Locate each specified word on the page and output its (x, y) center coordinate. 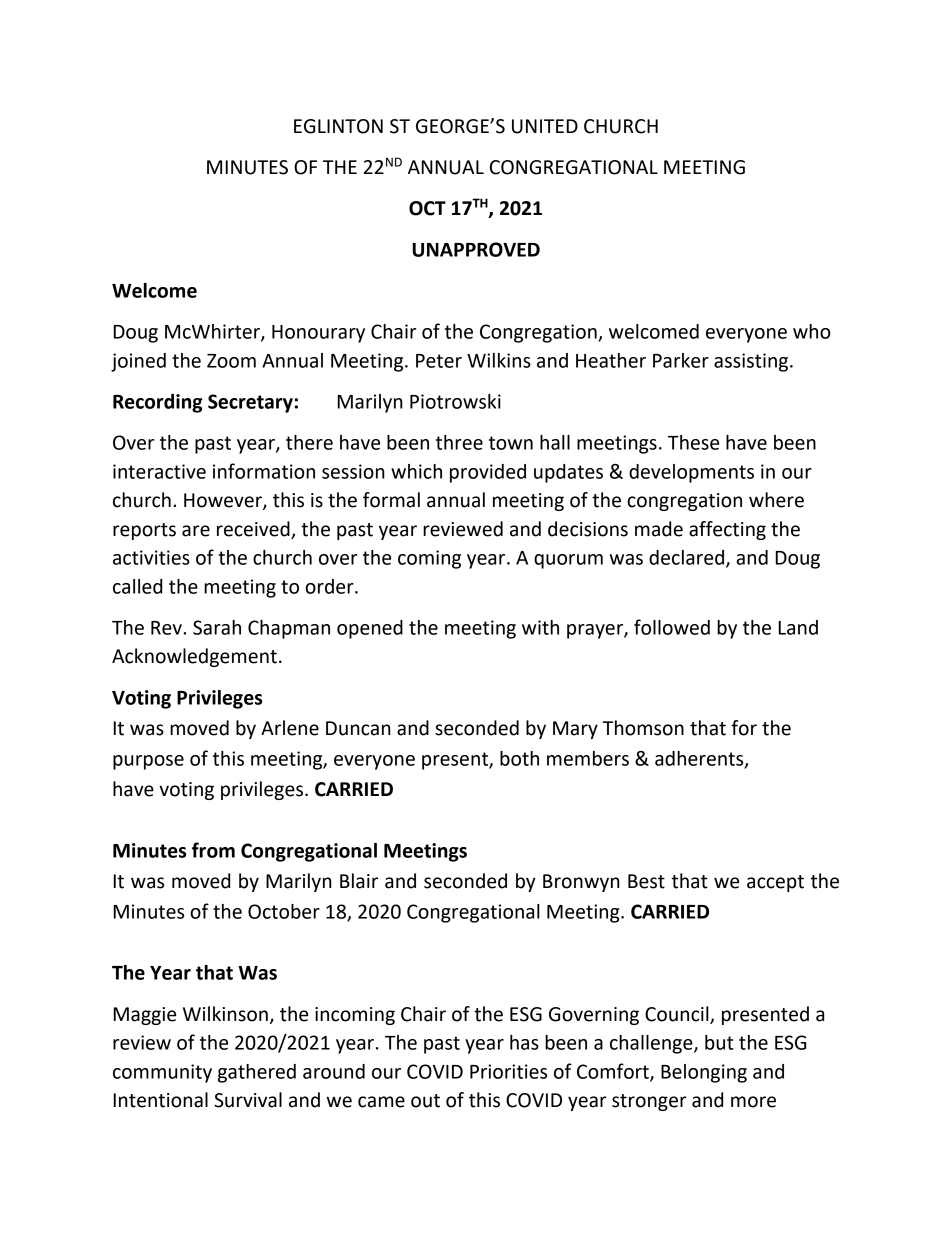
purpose (148, 762)
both (519, 758)
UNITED (545, 126)
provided (488, 473)
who (812, 331)
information (264, 471)
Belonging (704, 1073)
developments (691, 473)
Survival (248, 1100)
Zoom (231, 361)
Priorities (508, 1071)
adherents (700, 759)
